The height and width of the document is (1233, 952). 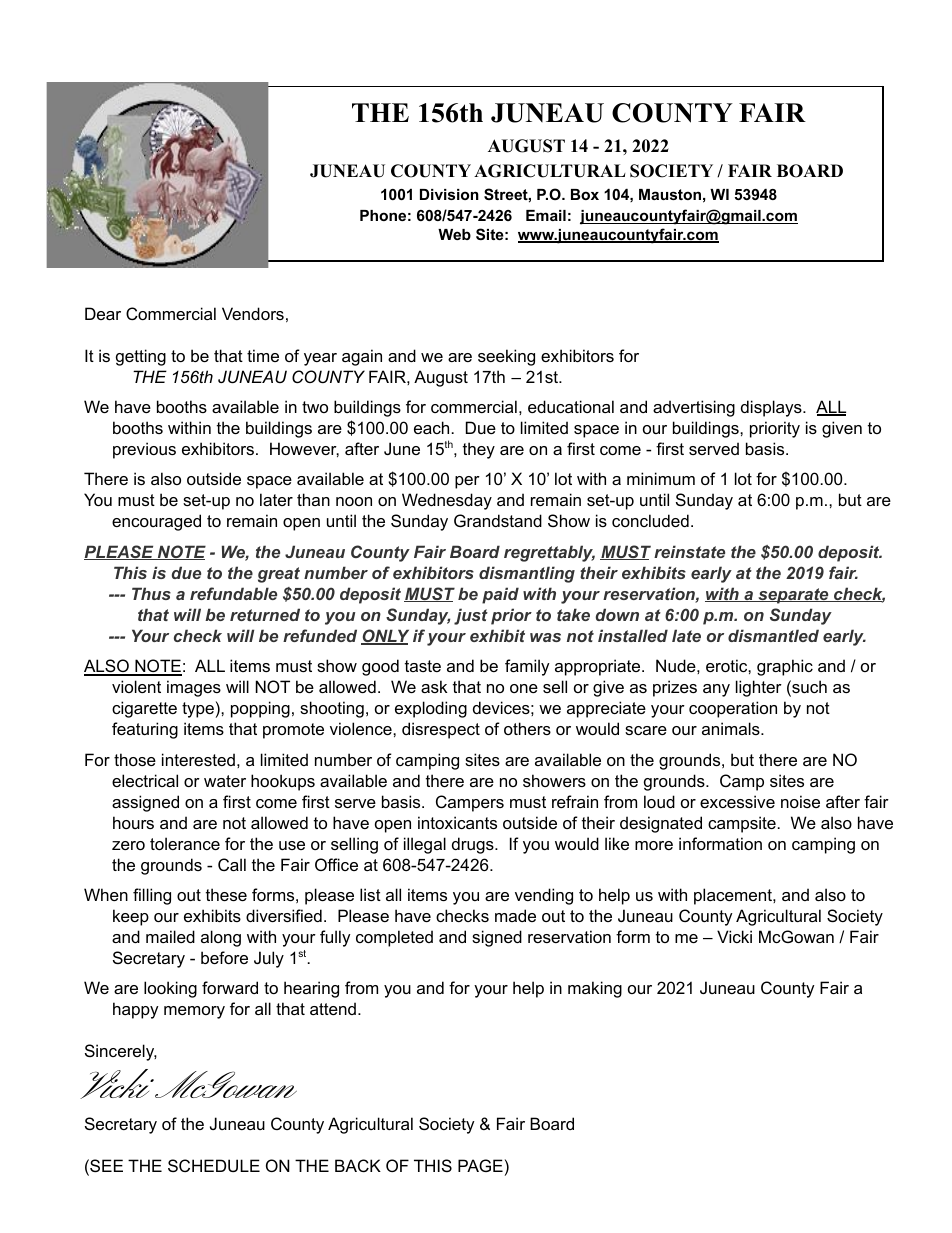 What do you see at coordinates (214, 1165) in the document?
I see `SCHEDULE` at bounding box center [214, 1165].
